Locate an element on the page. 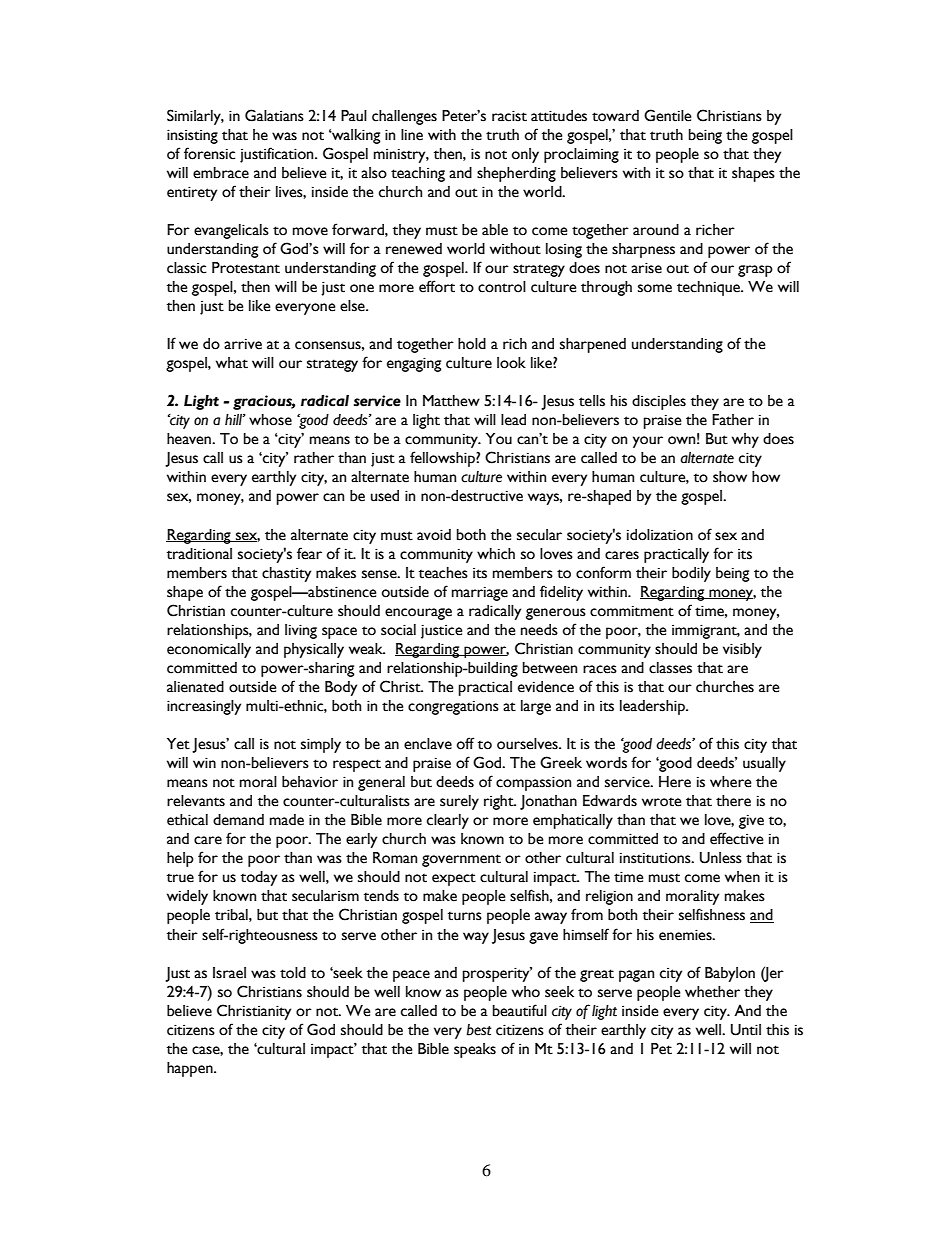  usually is located at coordinates (764, 764).
